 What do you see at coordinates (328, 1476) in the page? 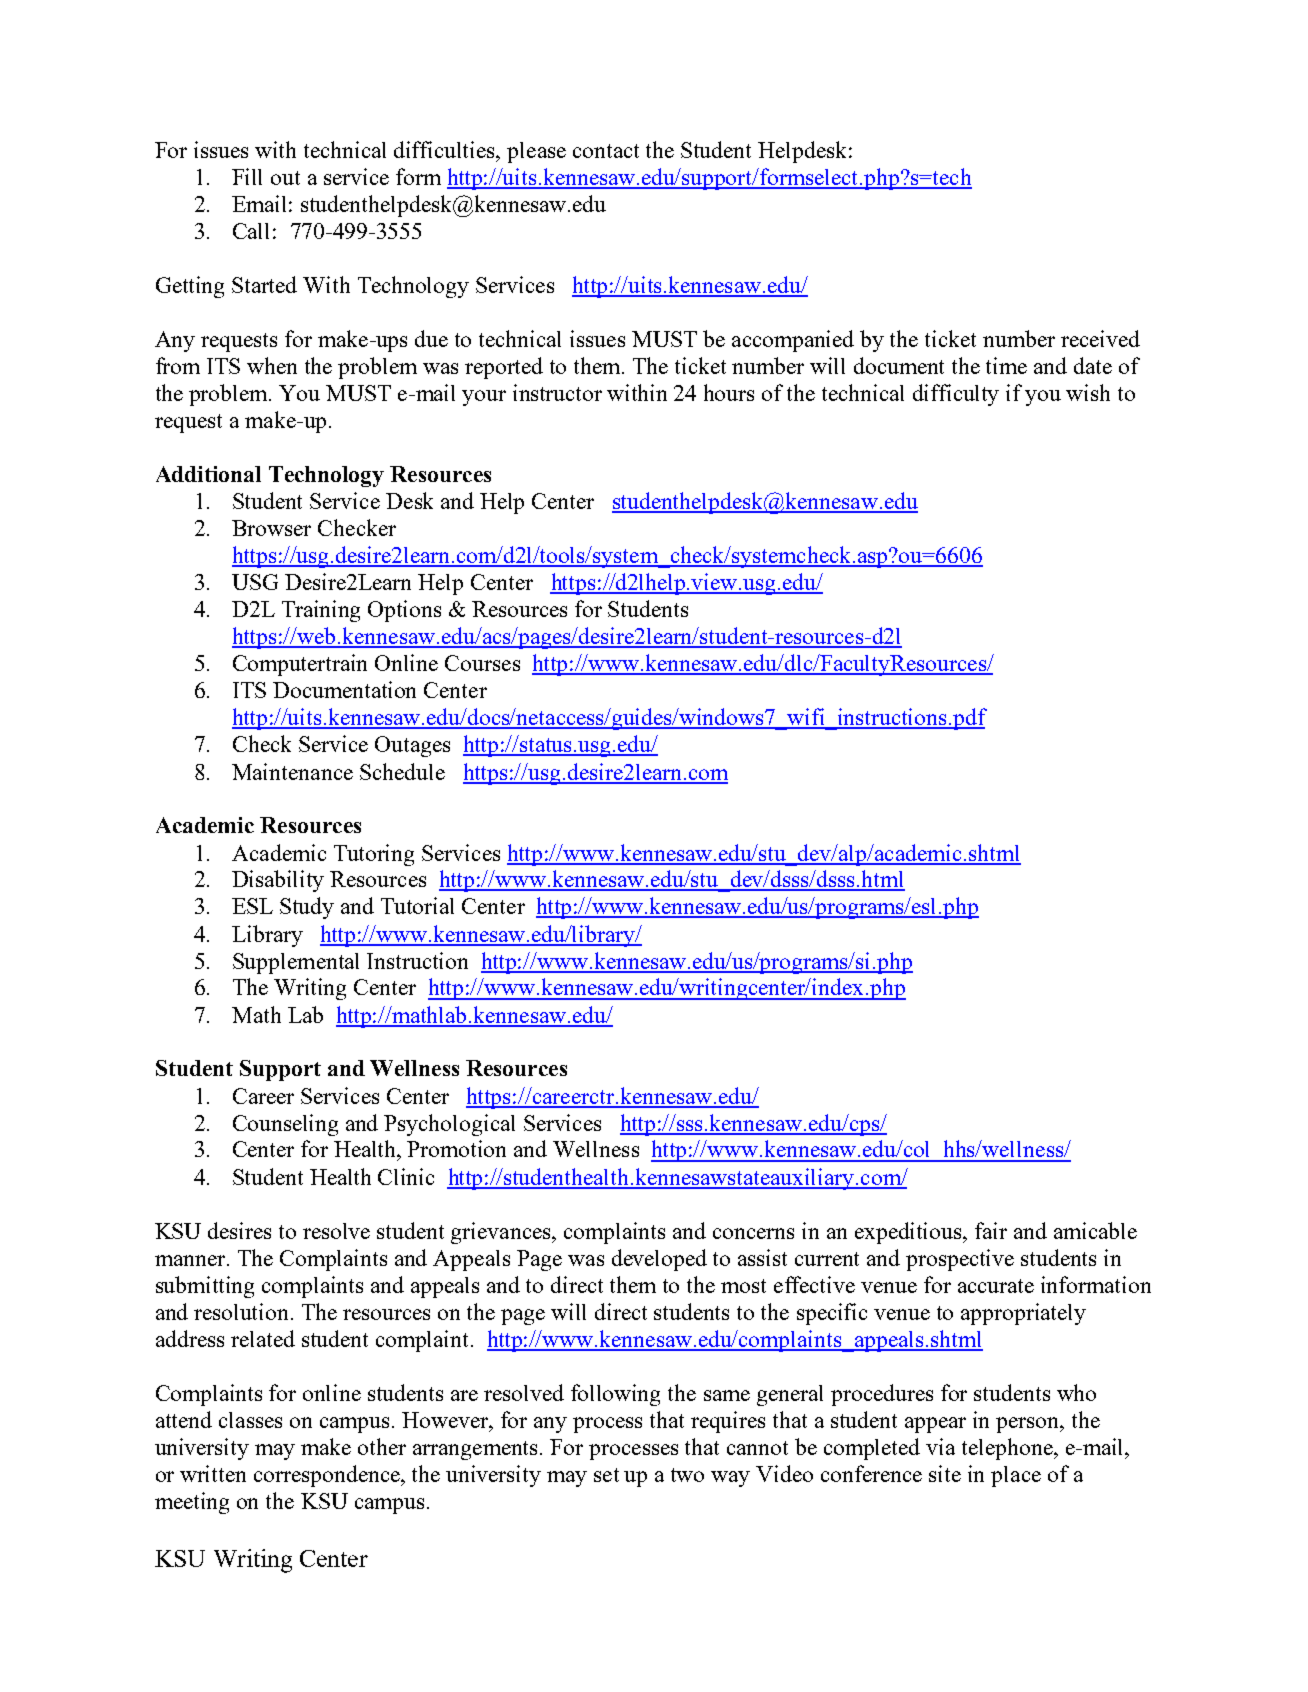
I see `correspondence` at bounding box center [328, 1476].
